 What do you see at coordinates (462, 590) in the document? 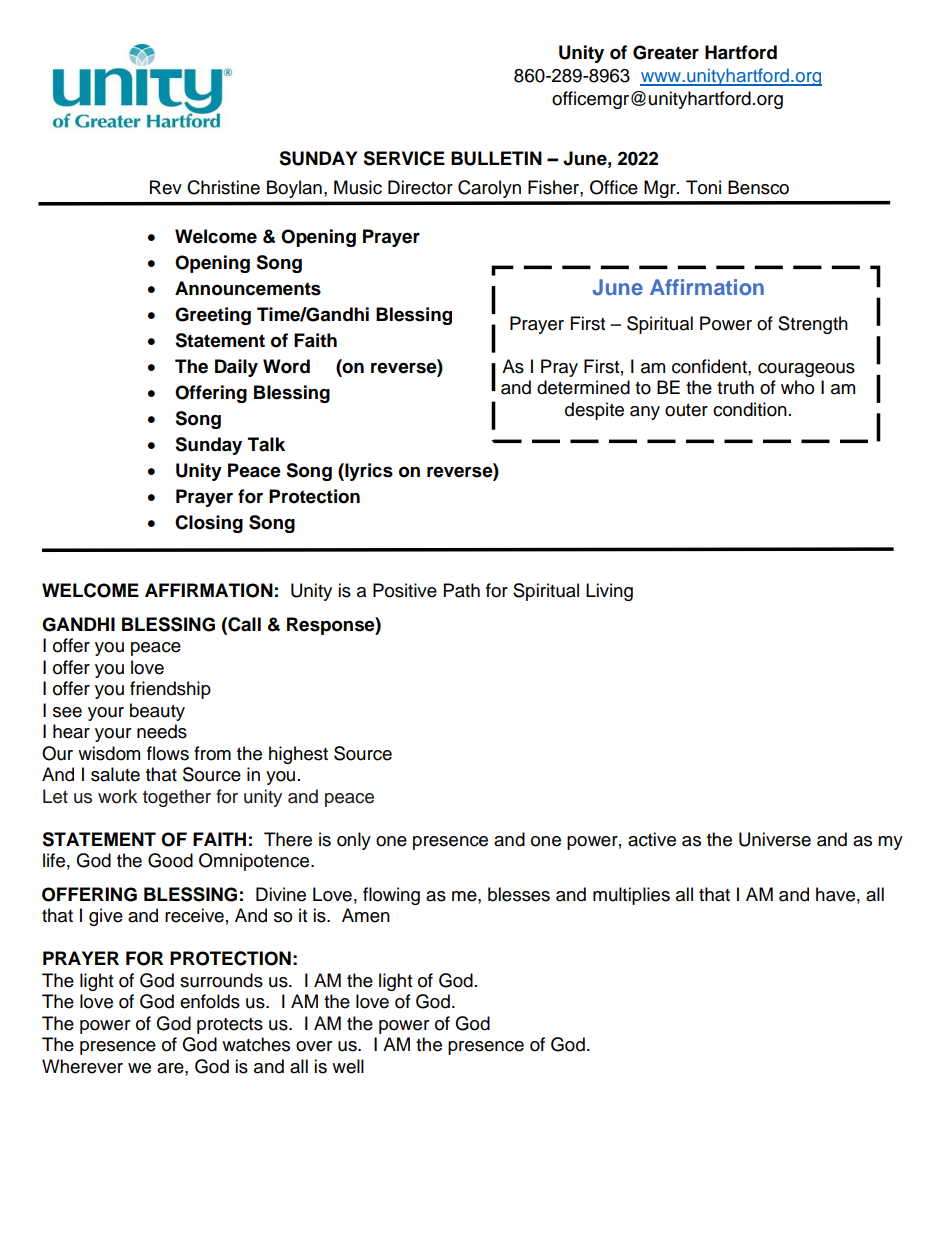
I see `Path` at bounding box center [462, 590].
